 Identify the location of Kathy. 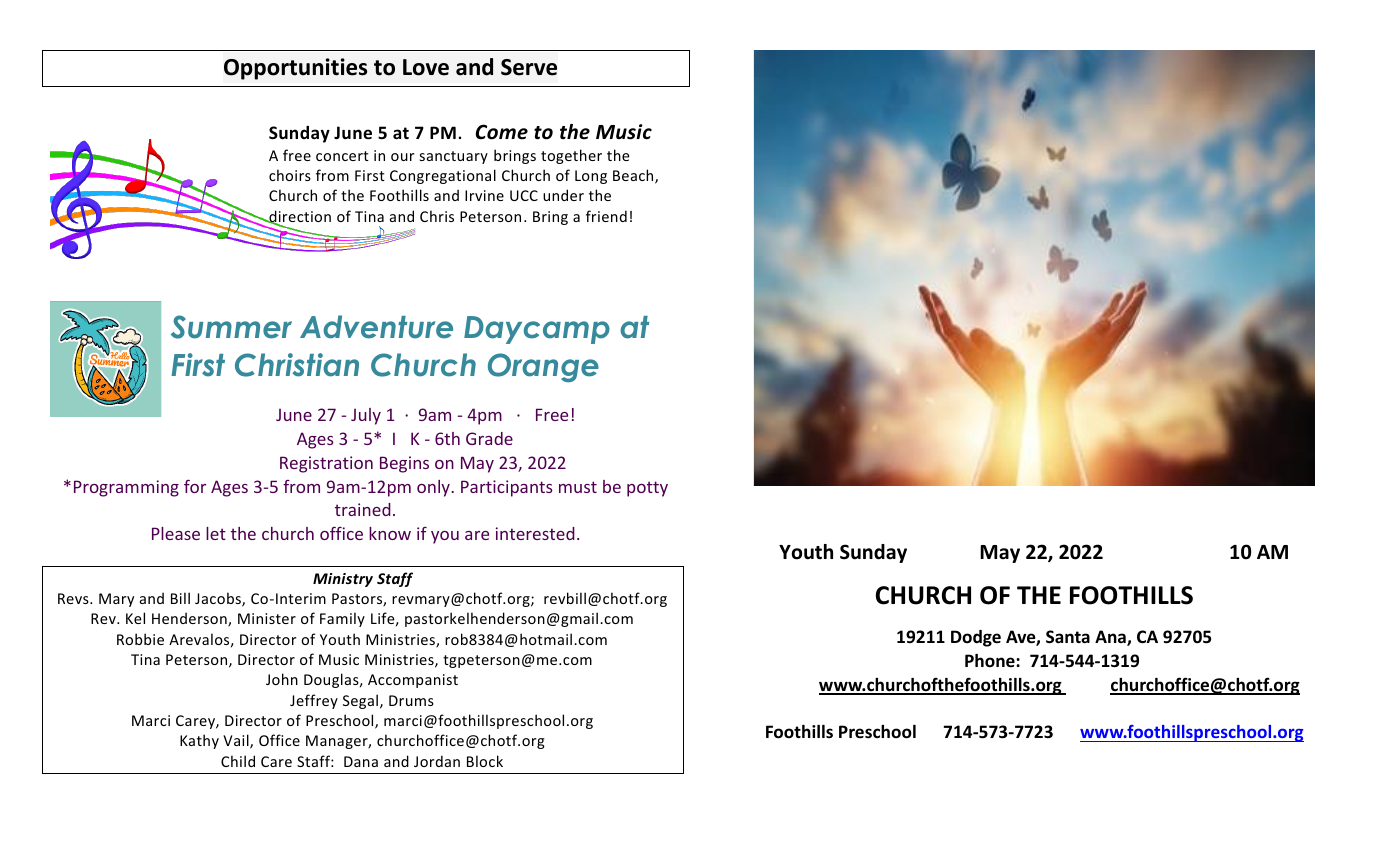
(199, 741).
